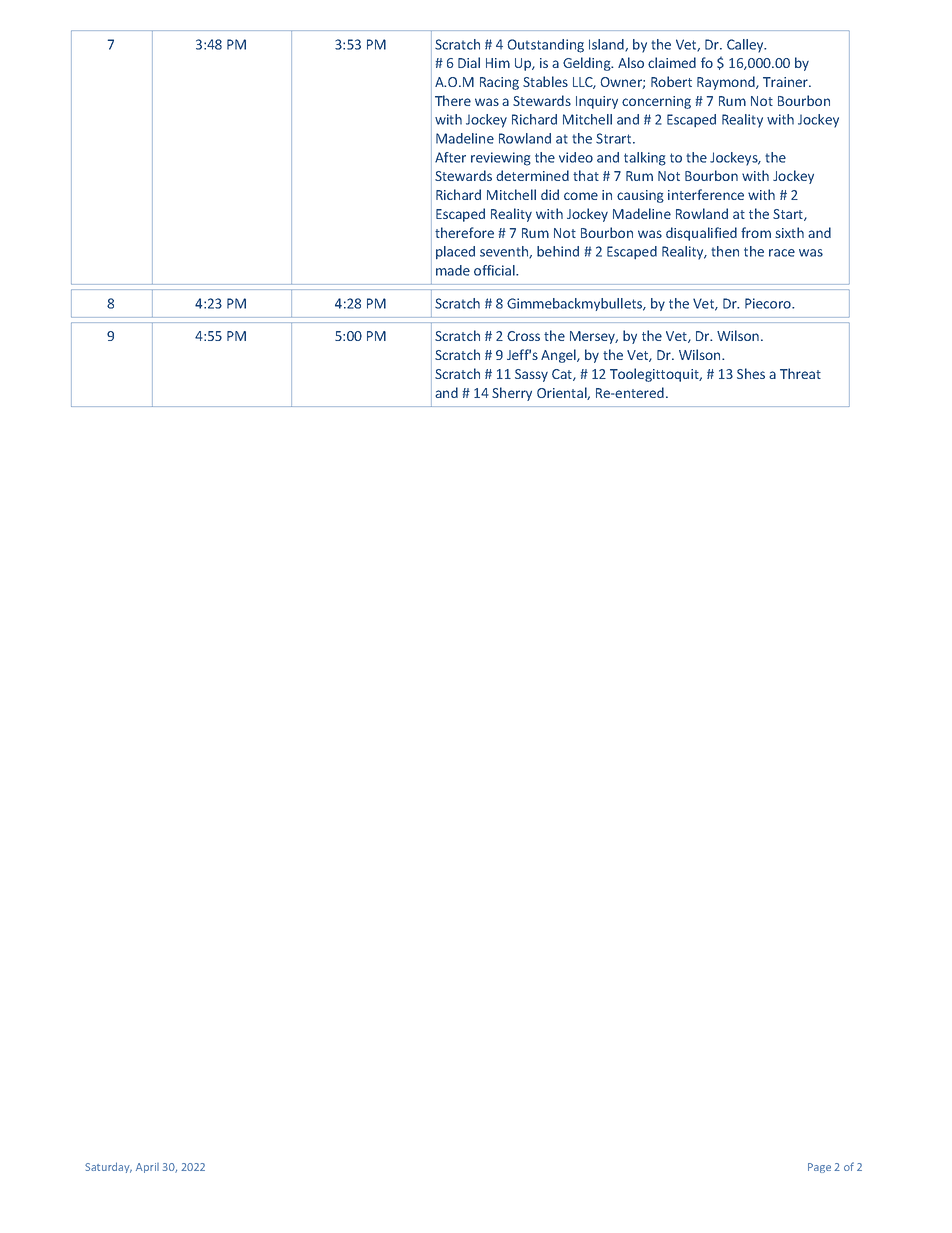  I want to click on Sassy, so click(531, 375).
